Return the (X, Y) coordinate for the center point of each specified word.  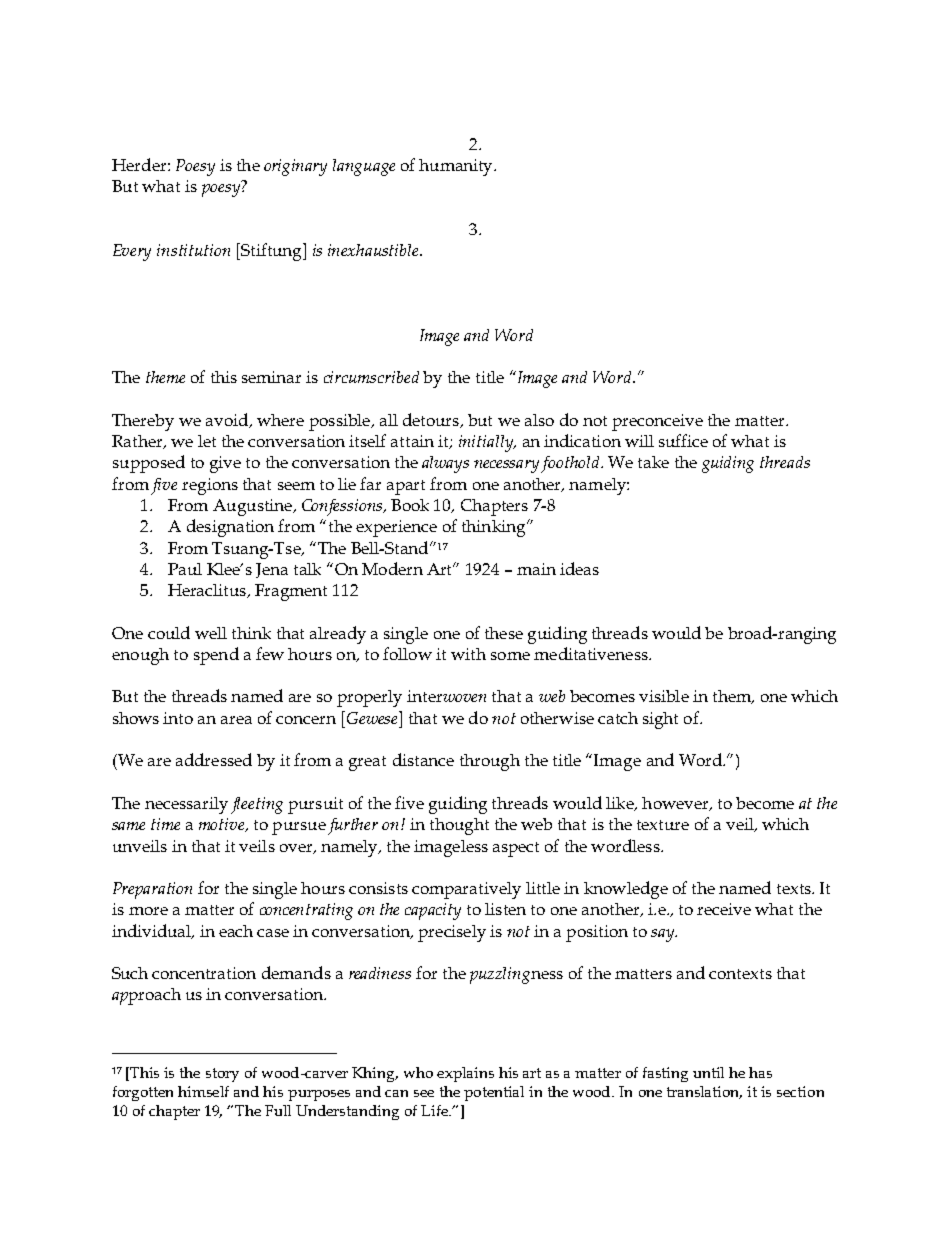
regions (210, 486)
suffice (683, 440)
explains (465, 1074)
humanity (457, 167)
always (445, 464)
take (653, 462)
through (490, 762)
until (708, 1072)
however (676, 804)
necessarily (186, 805)
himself (203, 1091)
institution (193, 250)
